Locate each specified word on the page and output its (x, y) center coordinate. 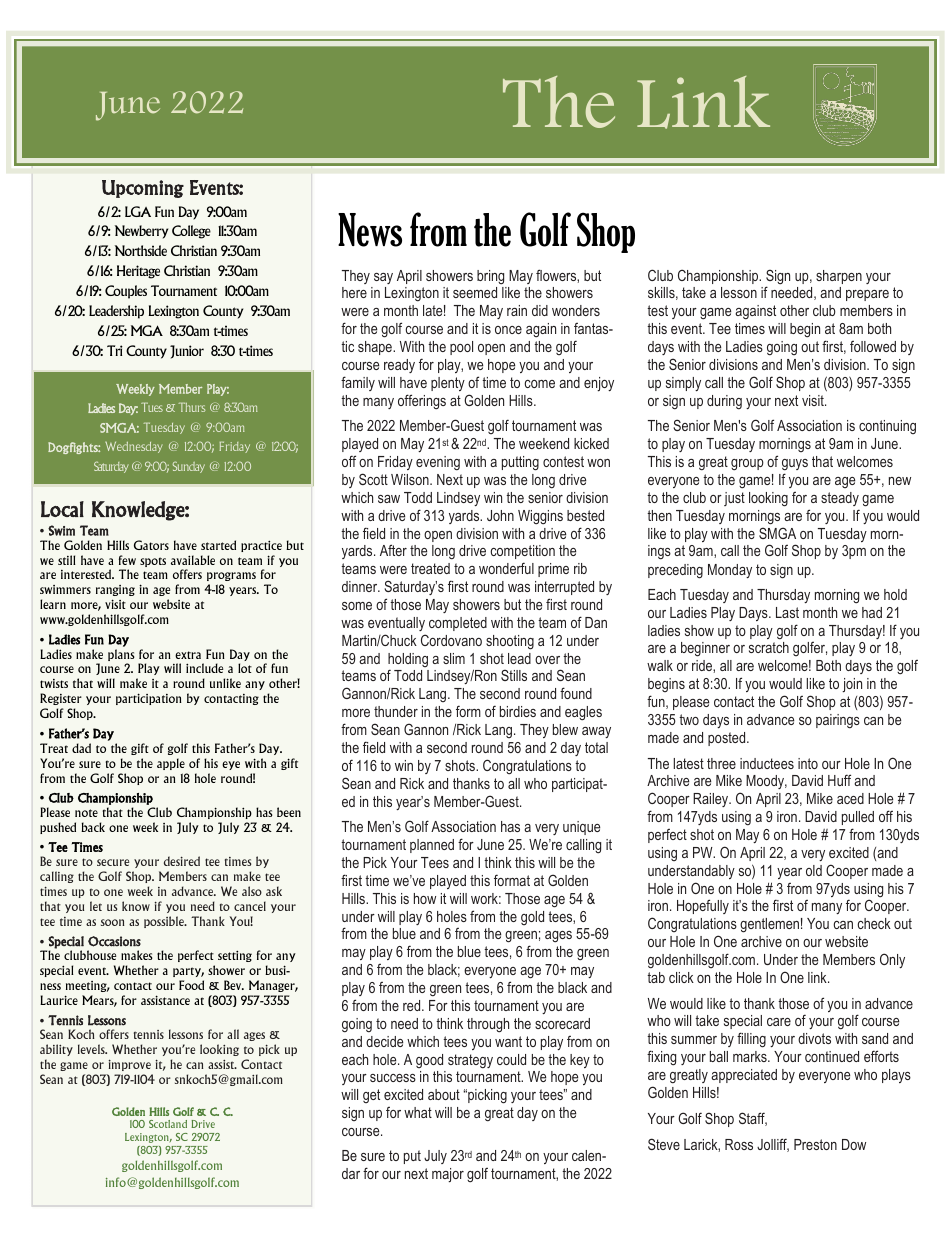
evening (438, 463)
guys (795, 465)
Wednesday (134, 447)
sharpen (839, 277)
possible (165, 922)
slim (454, 658)
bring (490, 277)
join (852, 685)
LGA (138, 211)
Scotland (168, 1124)
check (874, 923)
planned (432, 846)
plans (121, 656)
